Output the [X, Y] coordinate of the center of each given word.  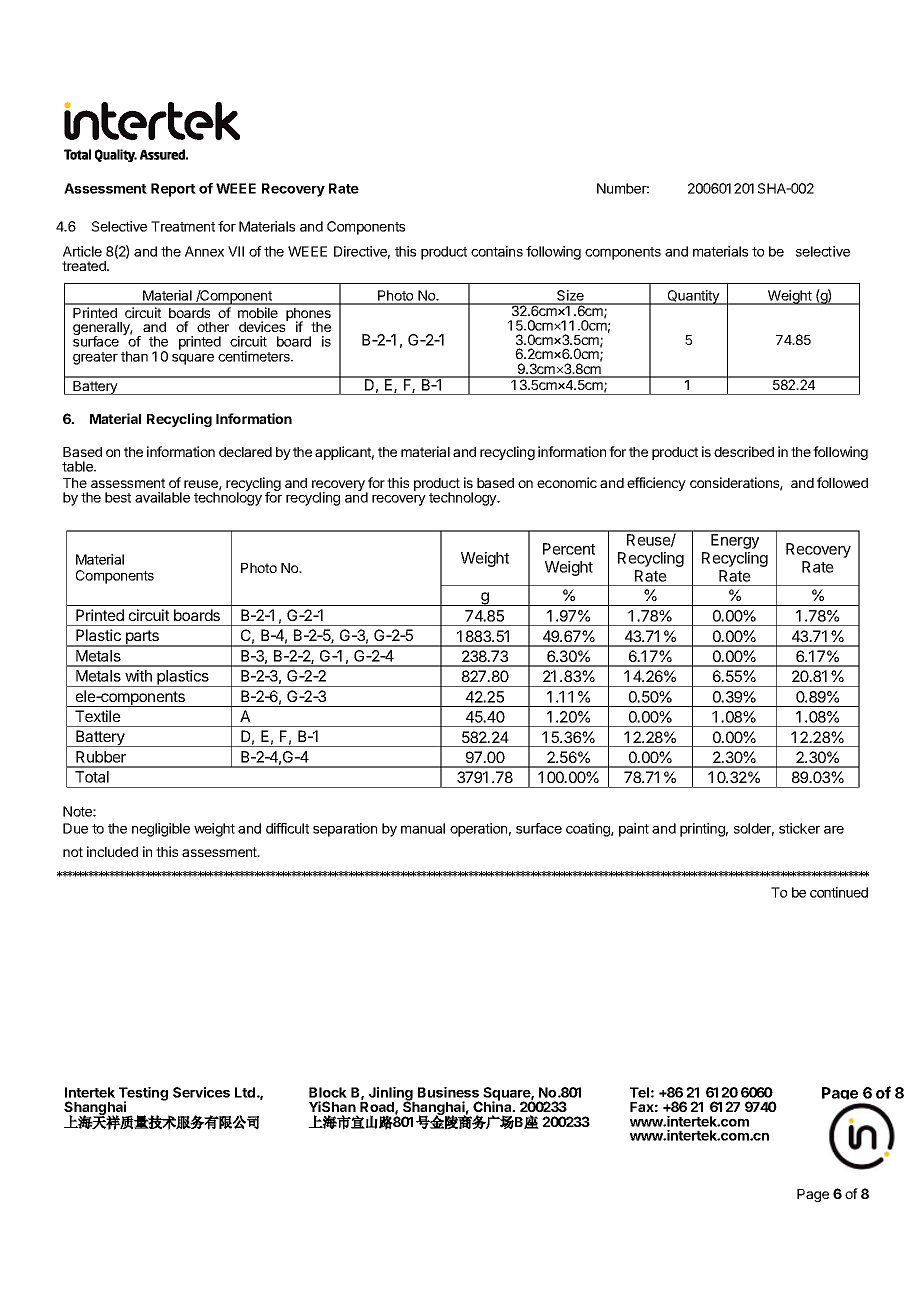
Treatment [183, 226]
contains [497, 251]
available [162, 497]
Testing [143, 1095]
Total [92, 777]
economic [567, 482]
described [744, 451]
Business [448, 1092]
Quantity [693, 297]
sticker [799, 828]
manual [423, 828]
